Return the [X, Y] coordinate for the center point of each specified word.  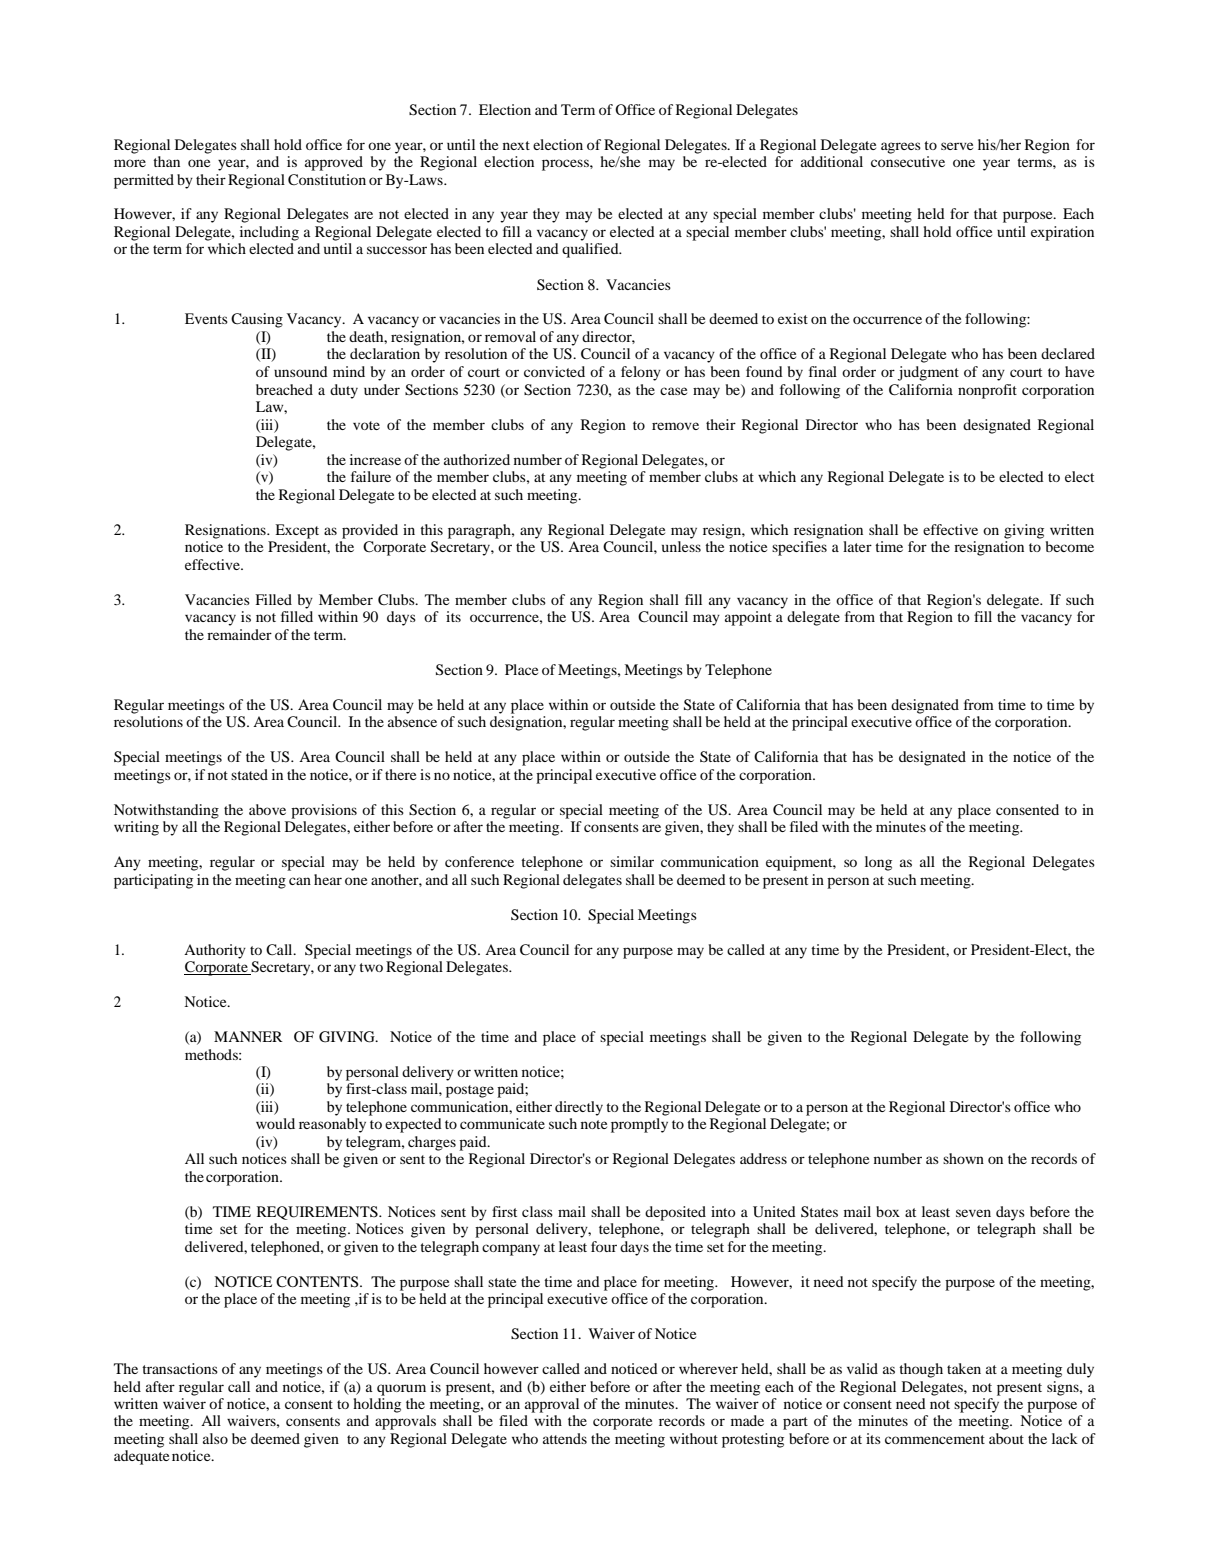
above [267, 809]
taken [964, 1368]
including [269, 233]
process [566, 165]
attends [565, 1438]
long [878, 863]
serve [957, 146]
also [215, 1438]
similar [632, 861]
